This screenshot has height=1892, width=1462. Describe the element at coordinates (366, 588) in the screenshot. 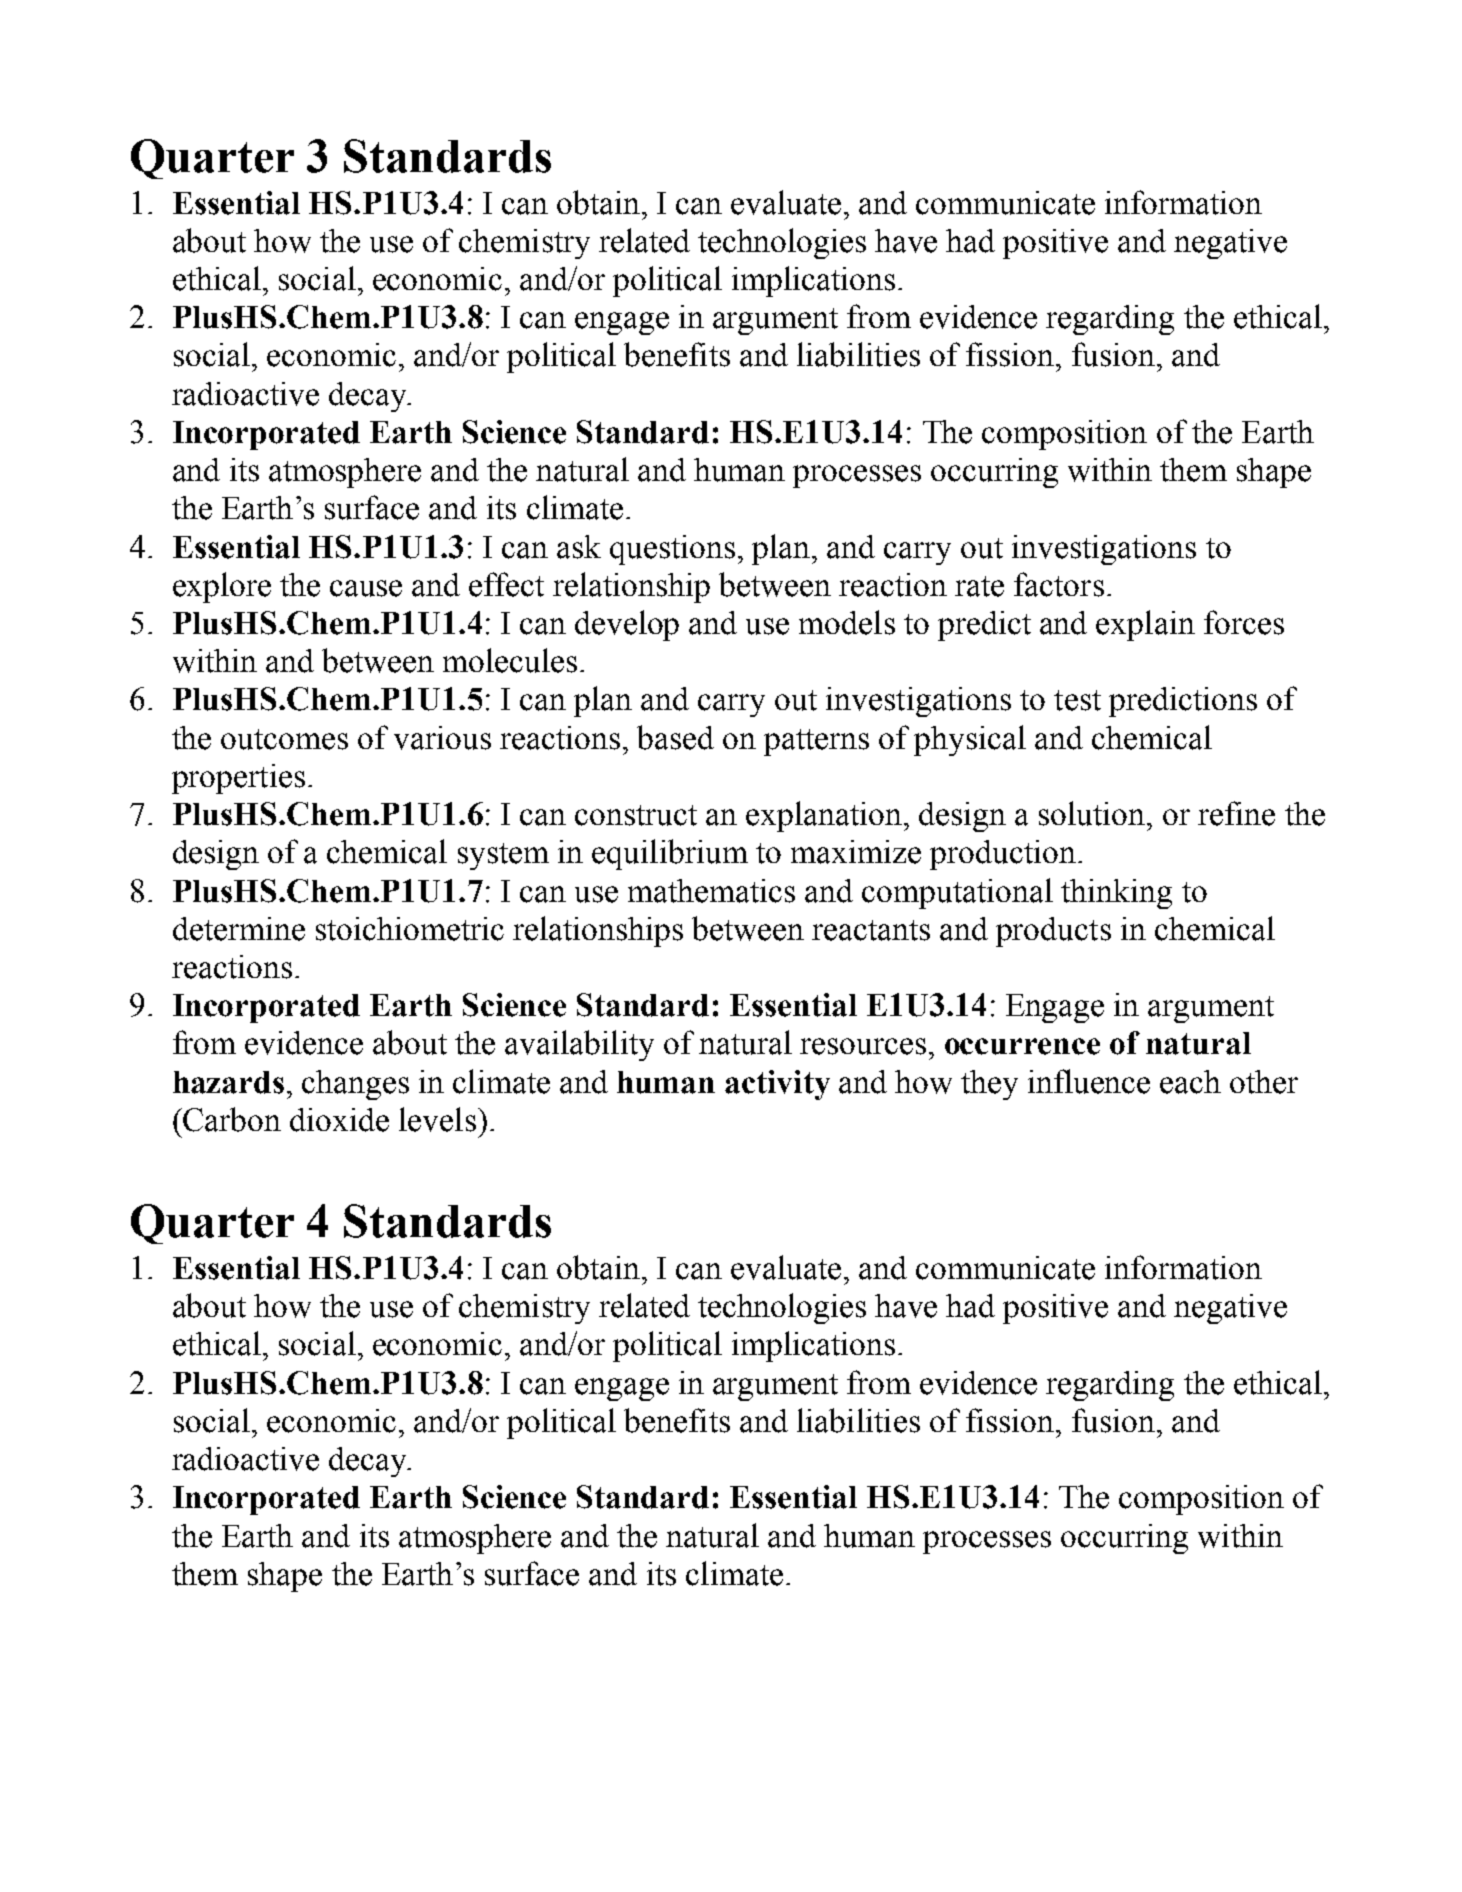

I see `cause` at that location.
